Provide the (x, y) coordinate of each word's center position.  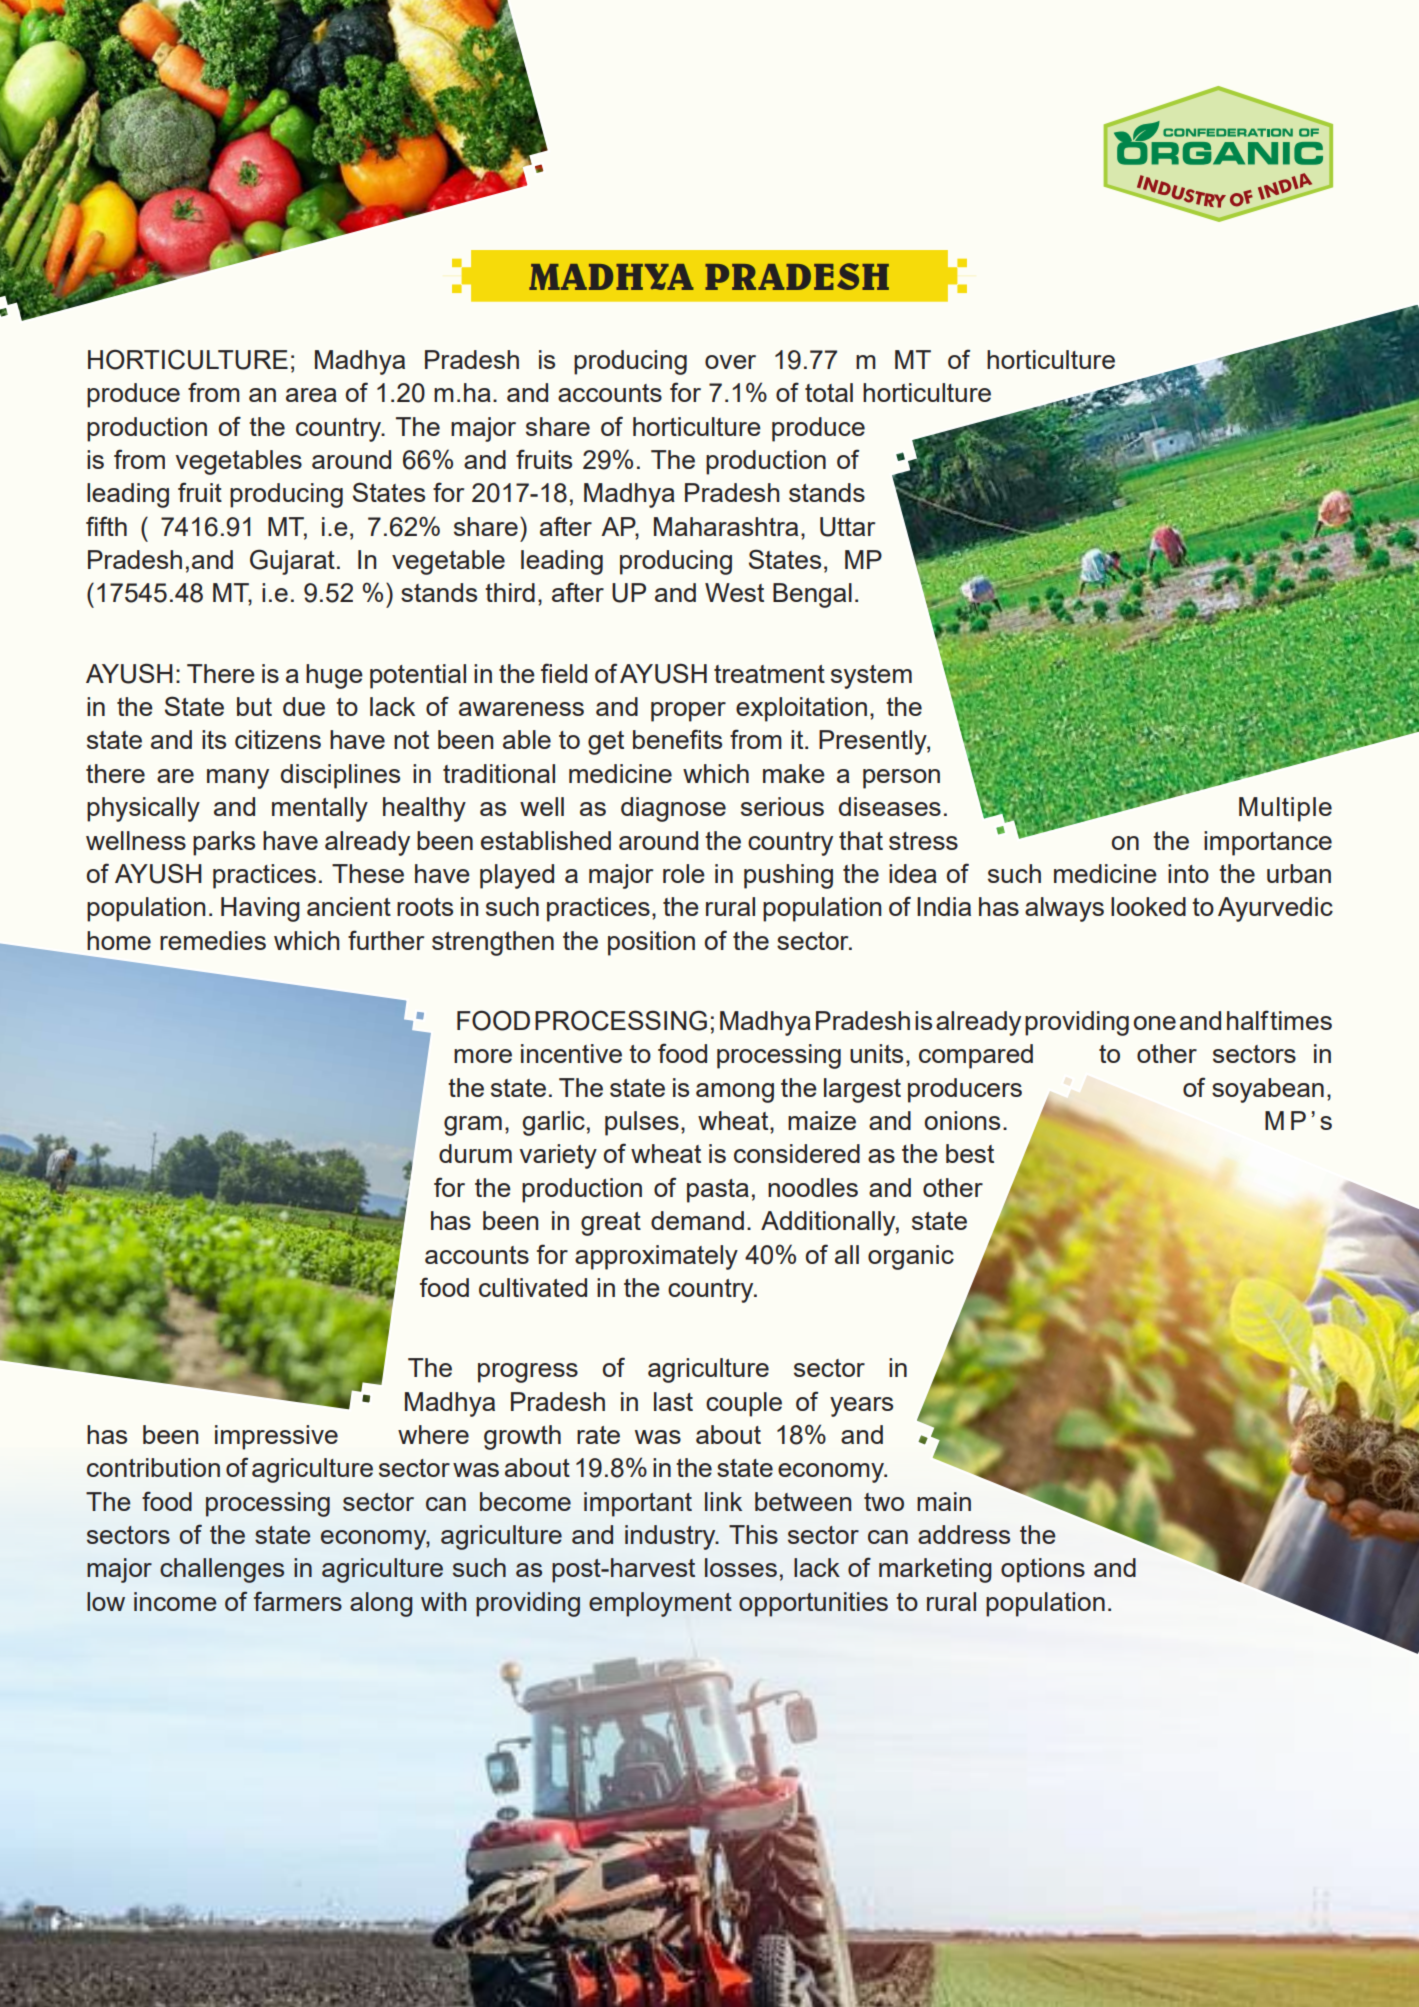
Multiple (1285, 809)
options (1043, 1570)
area (311, 395)
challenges (222, 1570)
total (829, 392)
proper (688, 712)
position (651, 943)
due (304, 706)
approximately (656, 1257)
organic (911, 1257)
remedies (213, 940)
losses (741, 1567)
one (1155, 1023)
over (730, 362)
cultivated (533, 1287)
